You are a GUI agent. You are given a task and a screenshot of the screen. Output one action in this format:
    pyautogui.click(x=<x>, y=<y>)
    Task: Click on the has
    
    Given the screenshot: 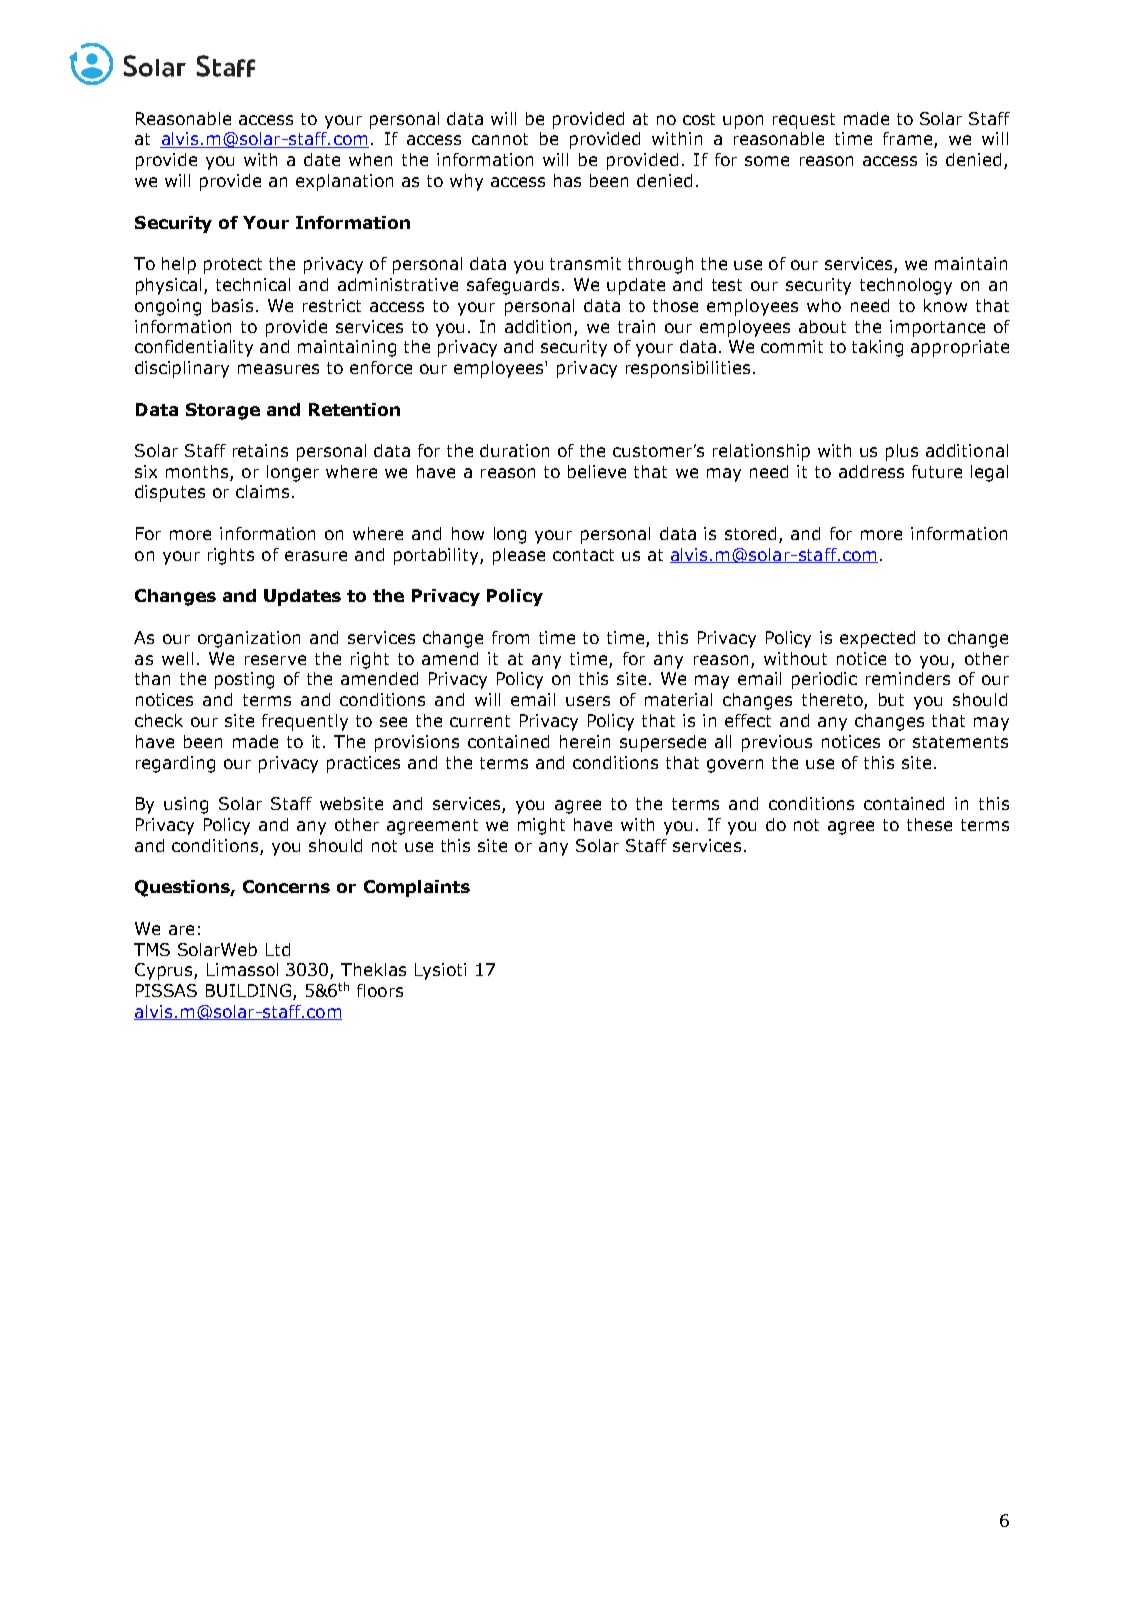 What is the action you would take?
    pyautogui.click(x=567, y=180)
